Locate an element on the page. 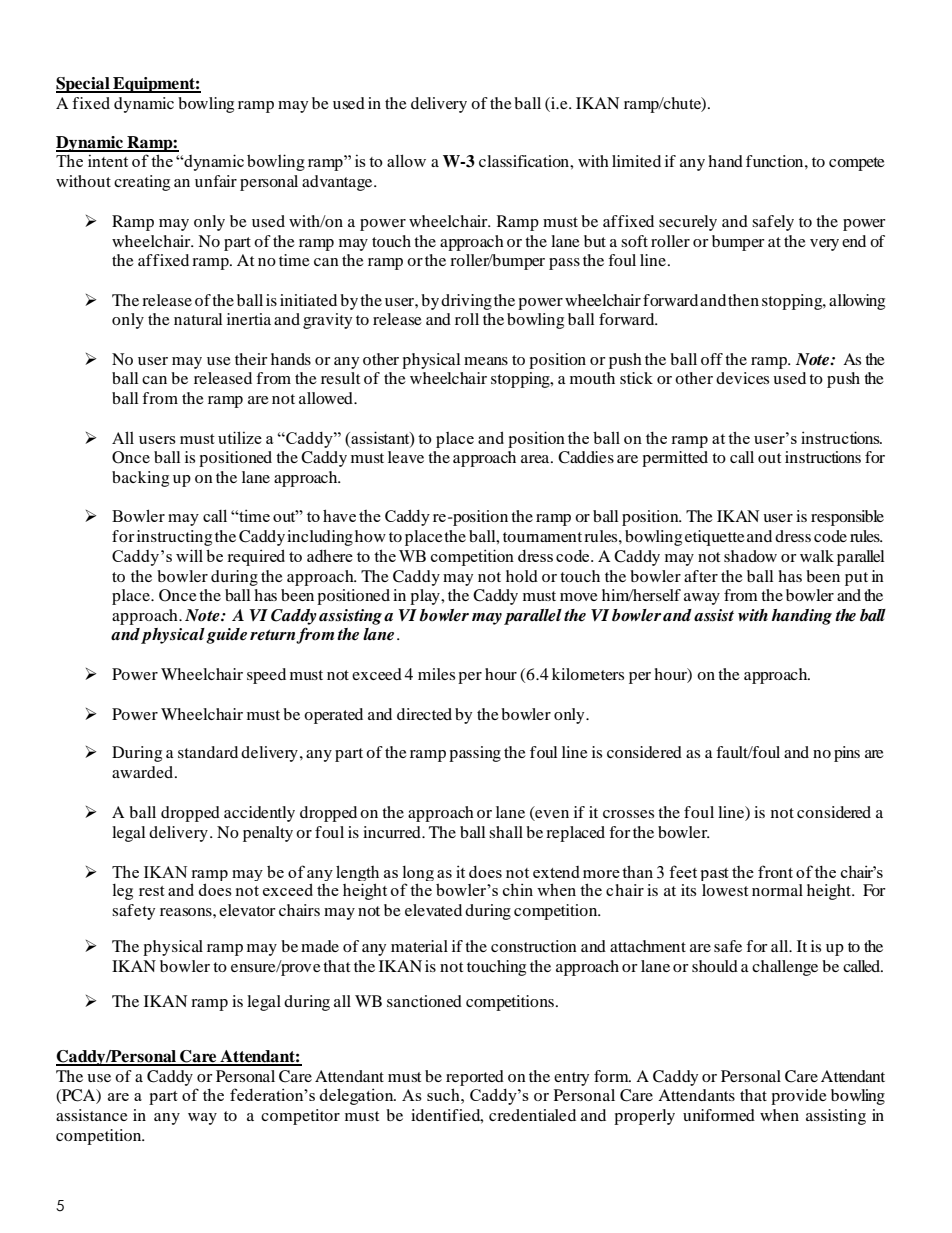  competitor is located at coordinates (300, 1117).
